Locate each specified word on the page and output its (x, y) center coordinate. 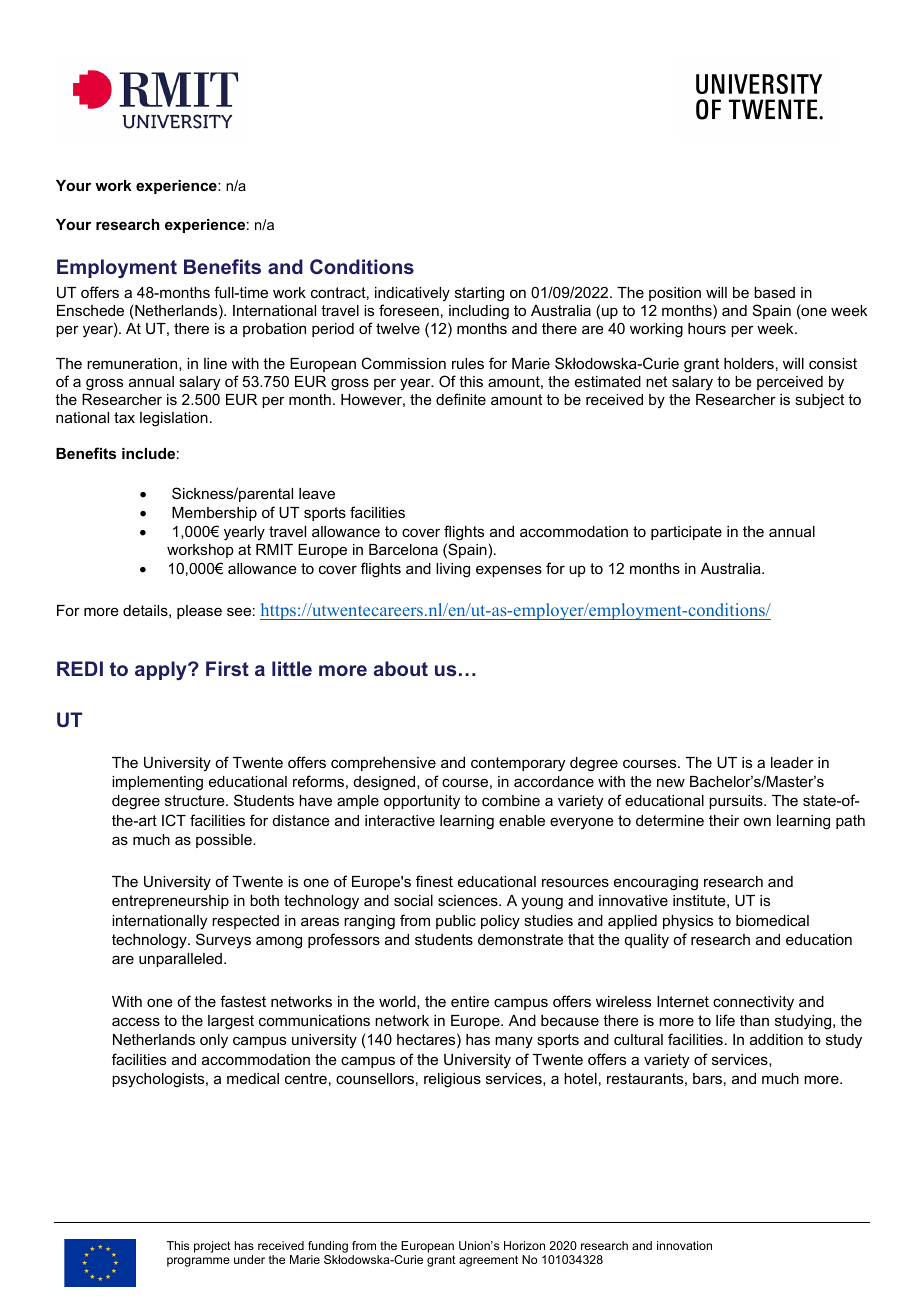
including (479, 312)
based (774, 292)
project (212, 1247)
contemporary (518, 764)
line (215, 363)
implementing (157, 783)
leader (792, 762)
